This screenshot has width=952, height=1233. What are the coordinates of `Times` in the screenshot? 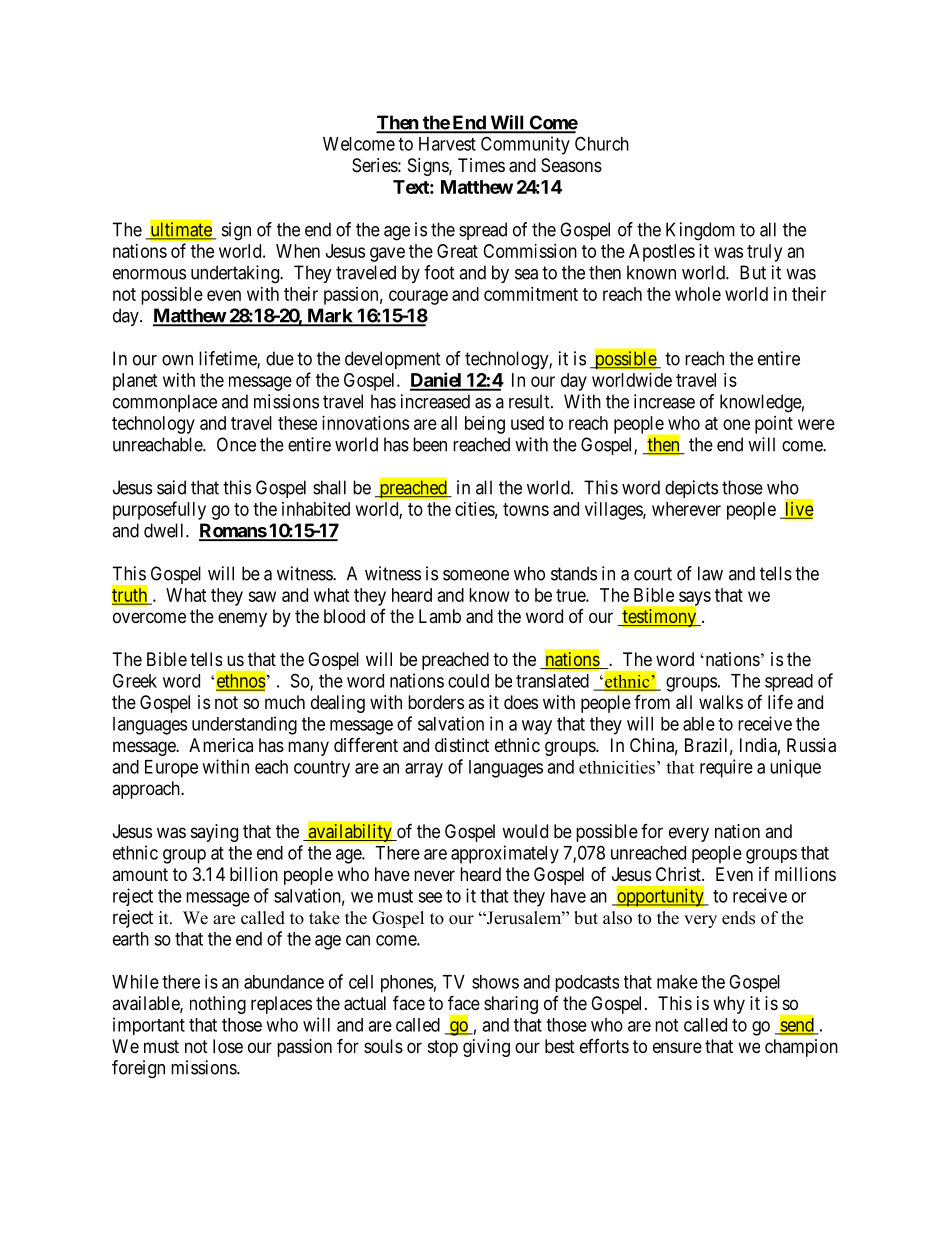 It's located at (481, 165).
